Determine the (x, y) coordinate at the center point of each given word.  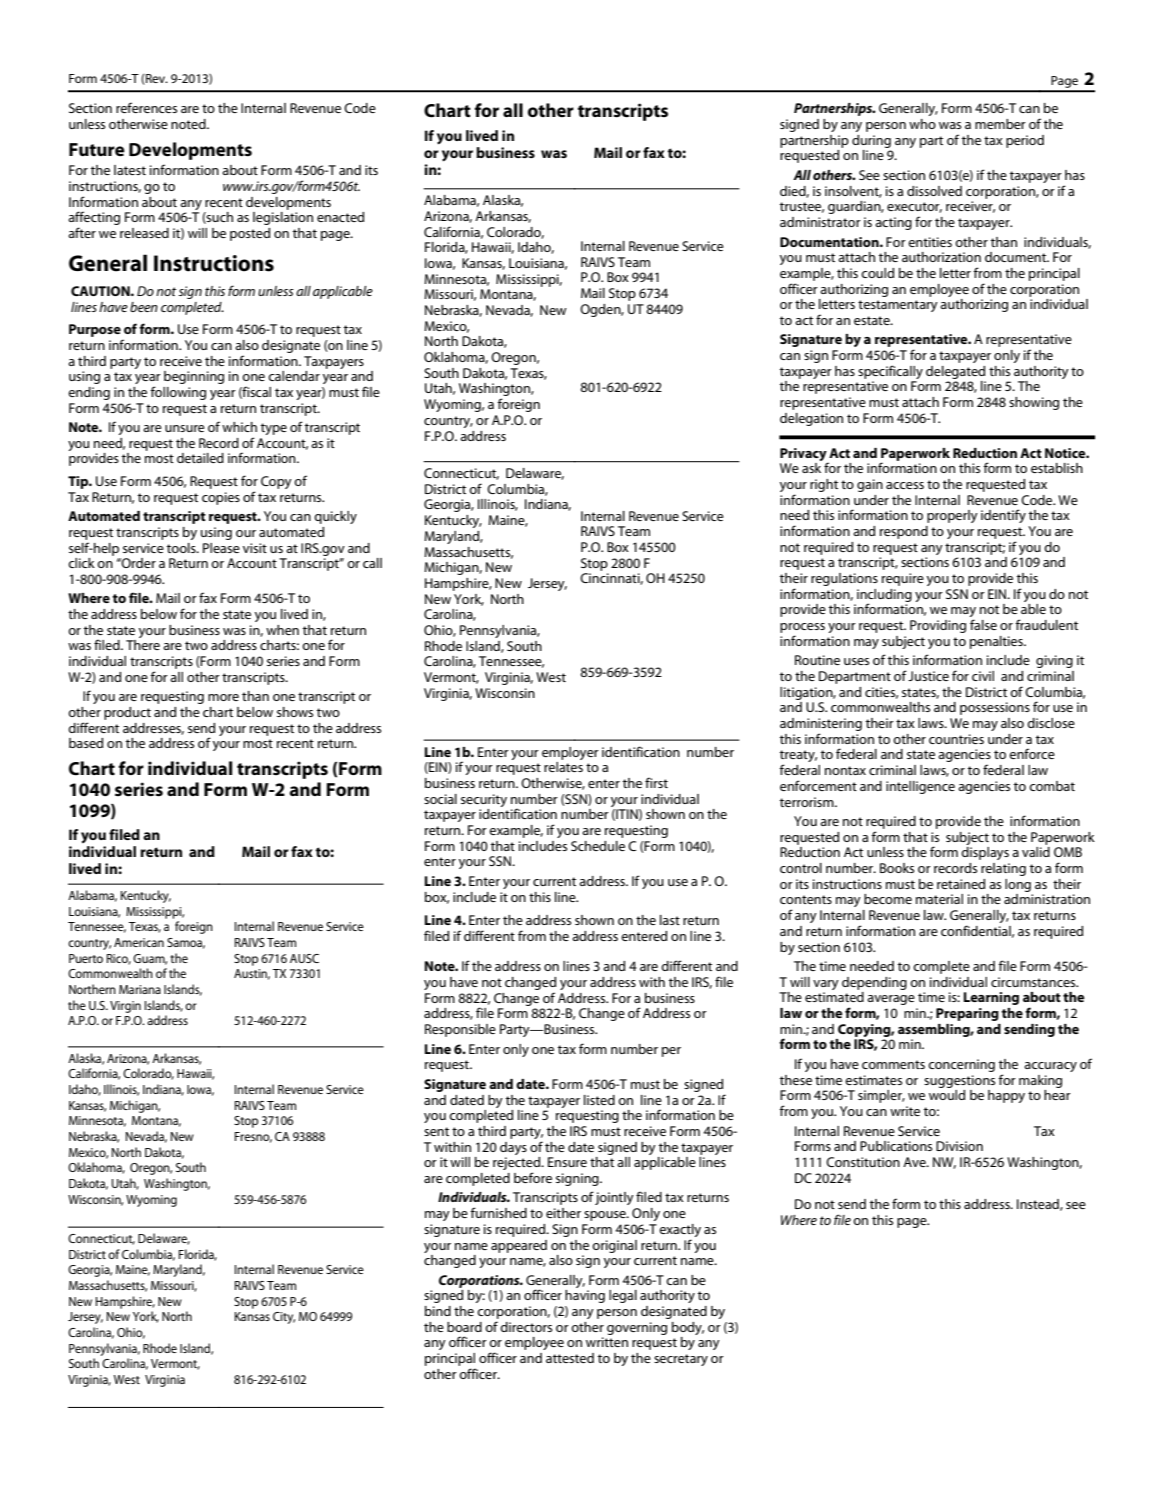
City (284, 1318)
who (922, 124)
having (585, 1296)
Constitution (863, 1162)
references (146, 107)
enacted (340, 217)
